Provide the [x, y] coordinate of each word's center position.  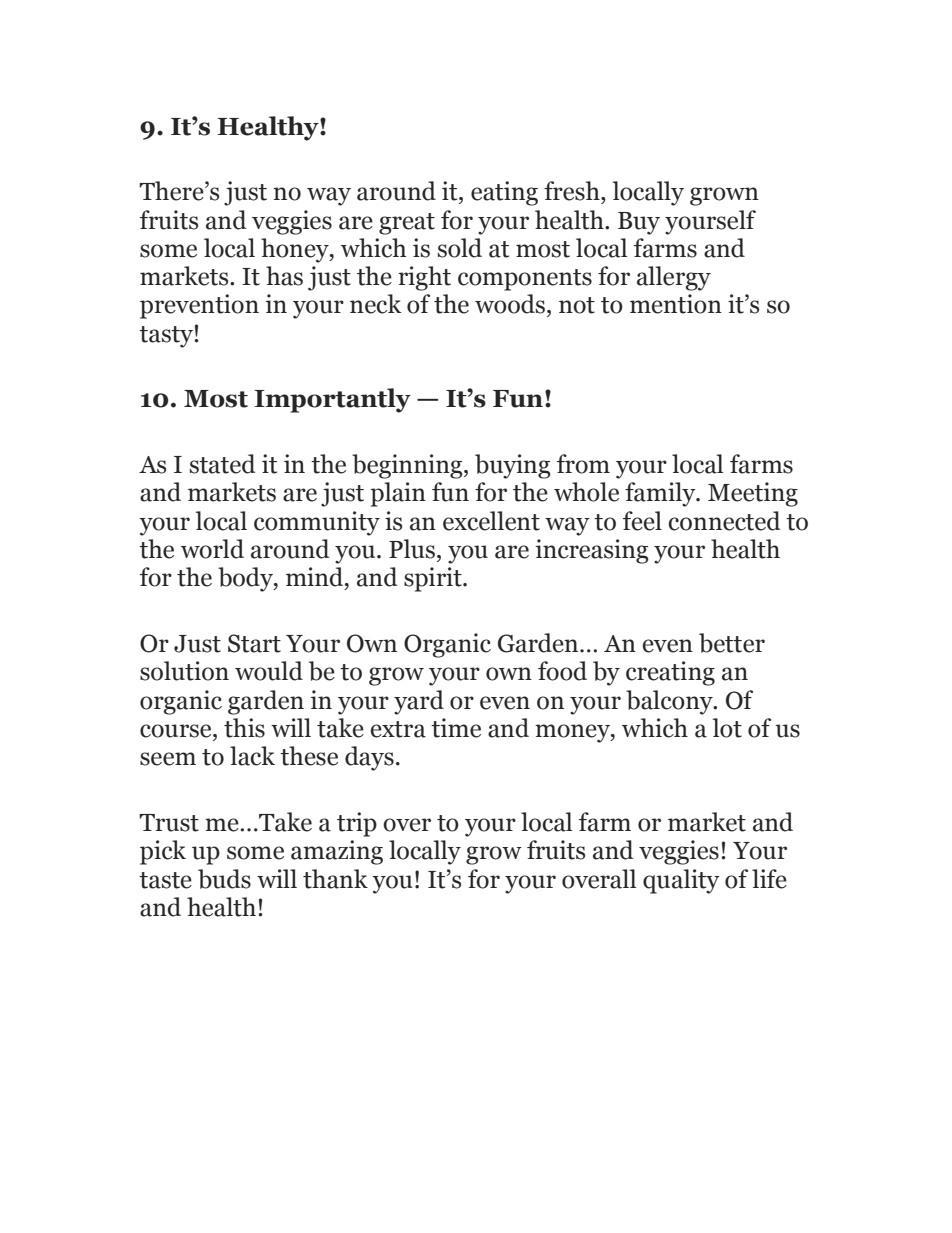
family [661, 494]
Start [254, 643]
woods [510, 304]
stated [223, 464]
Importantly [332, 400]
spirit [434, 579]
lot [727, 728]
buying [513, 466]
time [456, 728]
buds [224, 879]
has [284, 276]
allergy [674, 278]
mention [676, 304]
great [407, 224]
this [244, 728]
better [732, 643]
